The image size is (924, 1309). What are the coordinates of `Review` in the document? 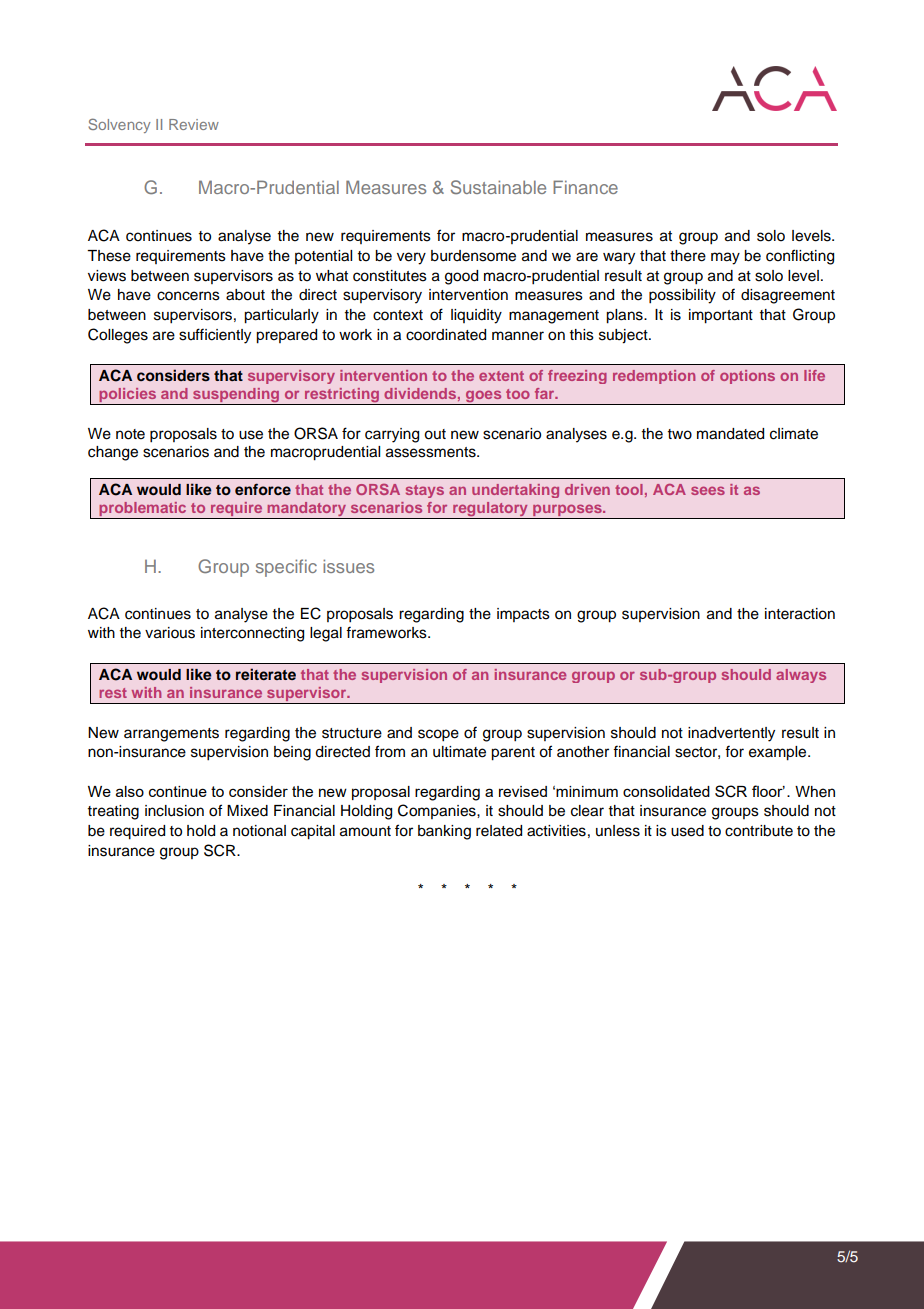 It's located at (194, 124).
